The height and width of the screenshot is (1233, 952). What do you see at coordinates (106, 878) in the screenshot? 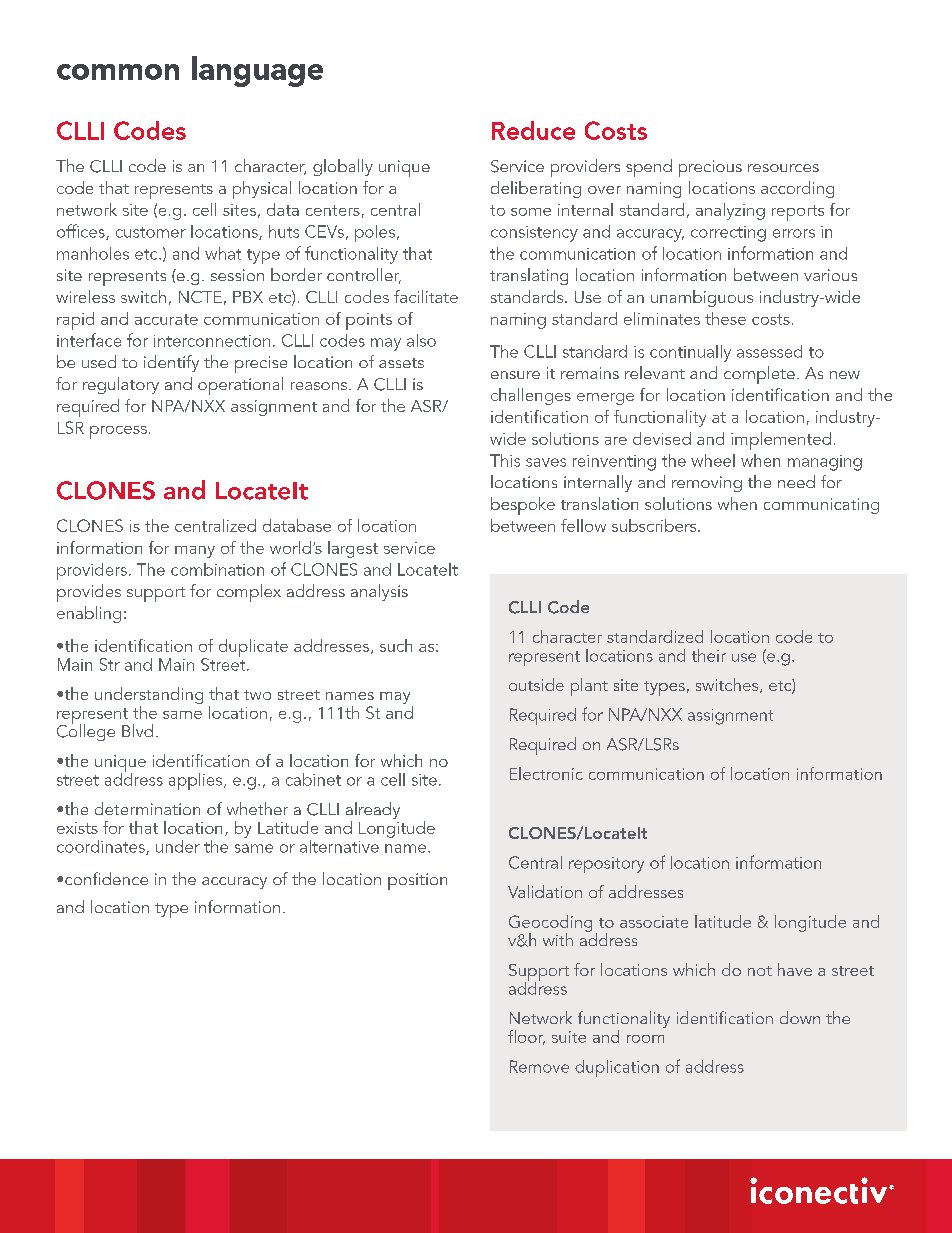
I see `confidence` at bounding box center [106, 878].
